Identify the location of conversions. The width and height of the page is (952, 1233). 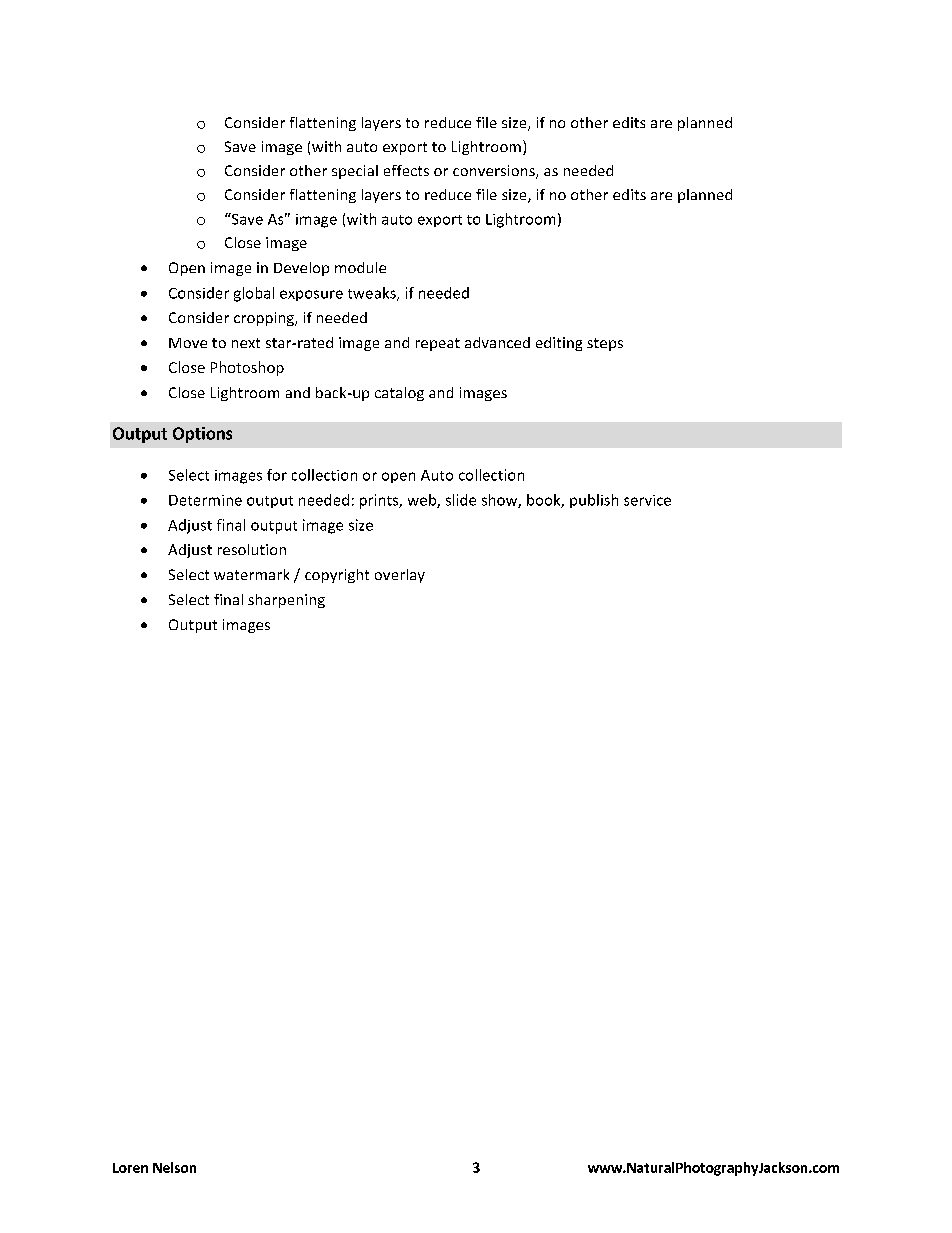
(495, 172).
